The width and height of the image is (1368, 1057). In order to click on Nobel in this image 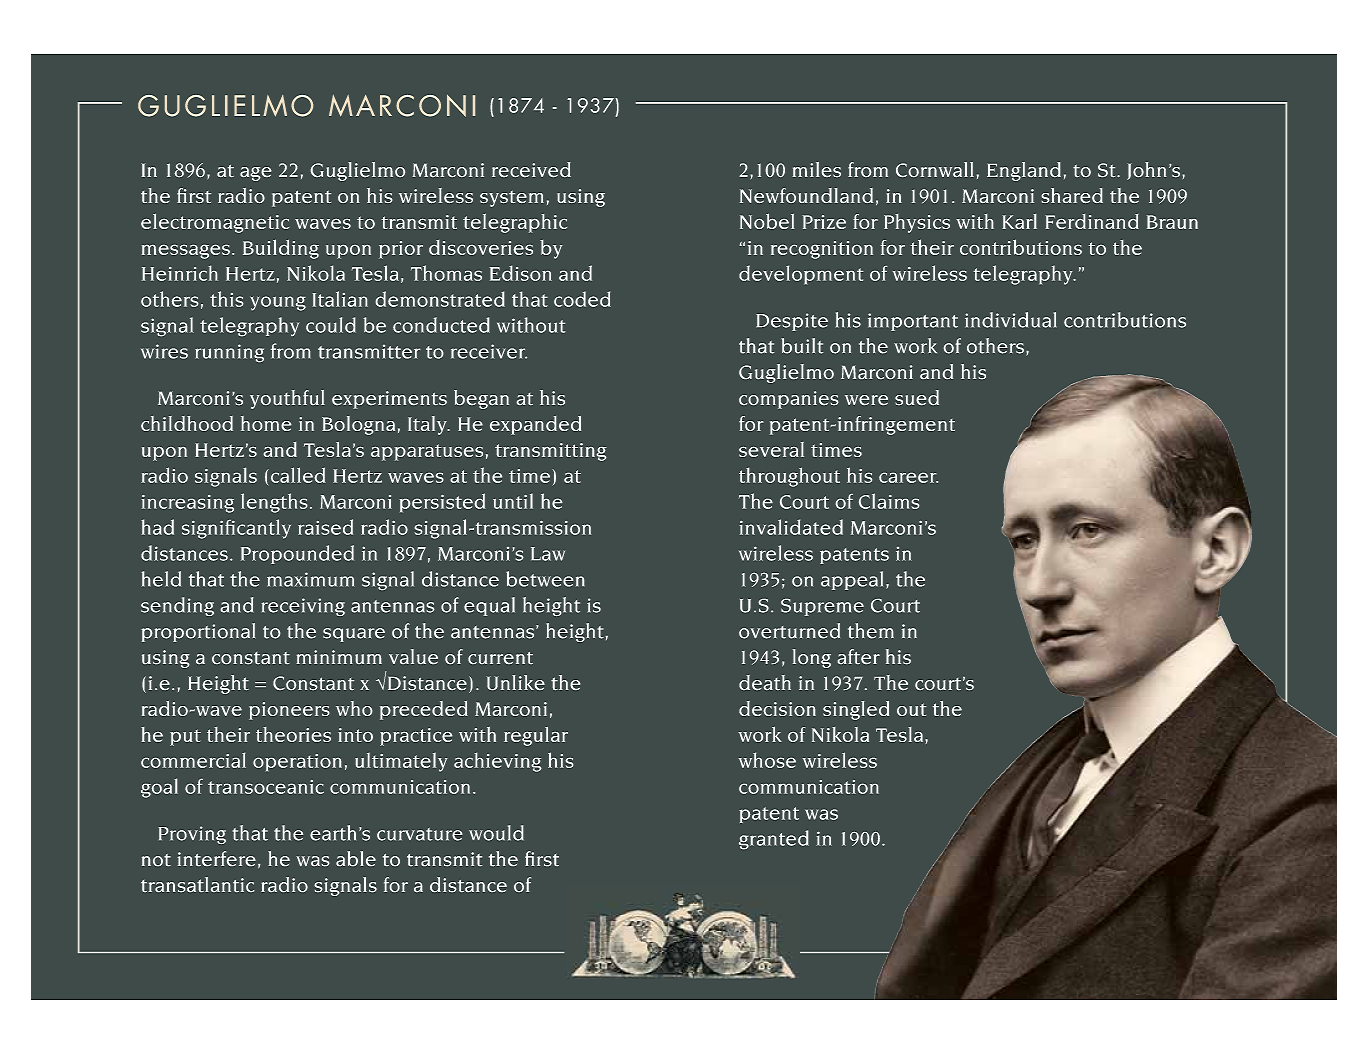, I will do `click(767, 221)`.
